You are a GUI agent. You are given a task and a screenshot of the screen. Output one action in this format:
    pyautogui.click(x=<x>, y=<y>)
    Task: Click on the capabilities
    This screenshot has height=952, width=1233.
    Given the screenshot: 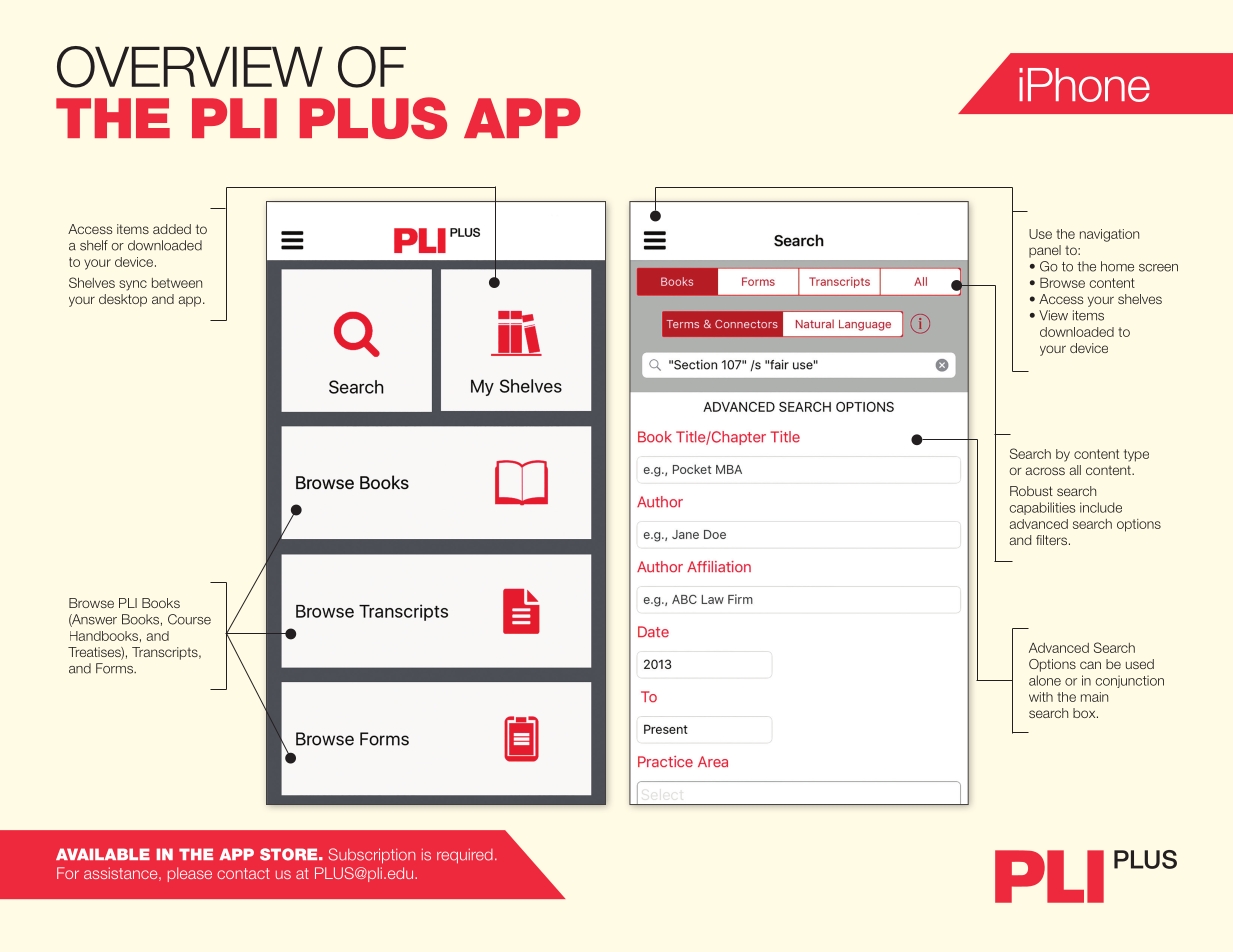 What is the action you would take?
    pyautogui.click(x=1043, y=508)
